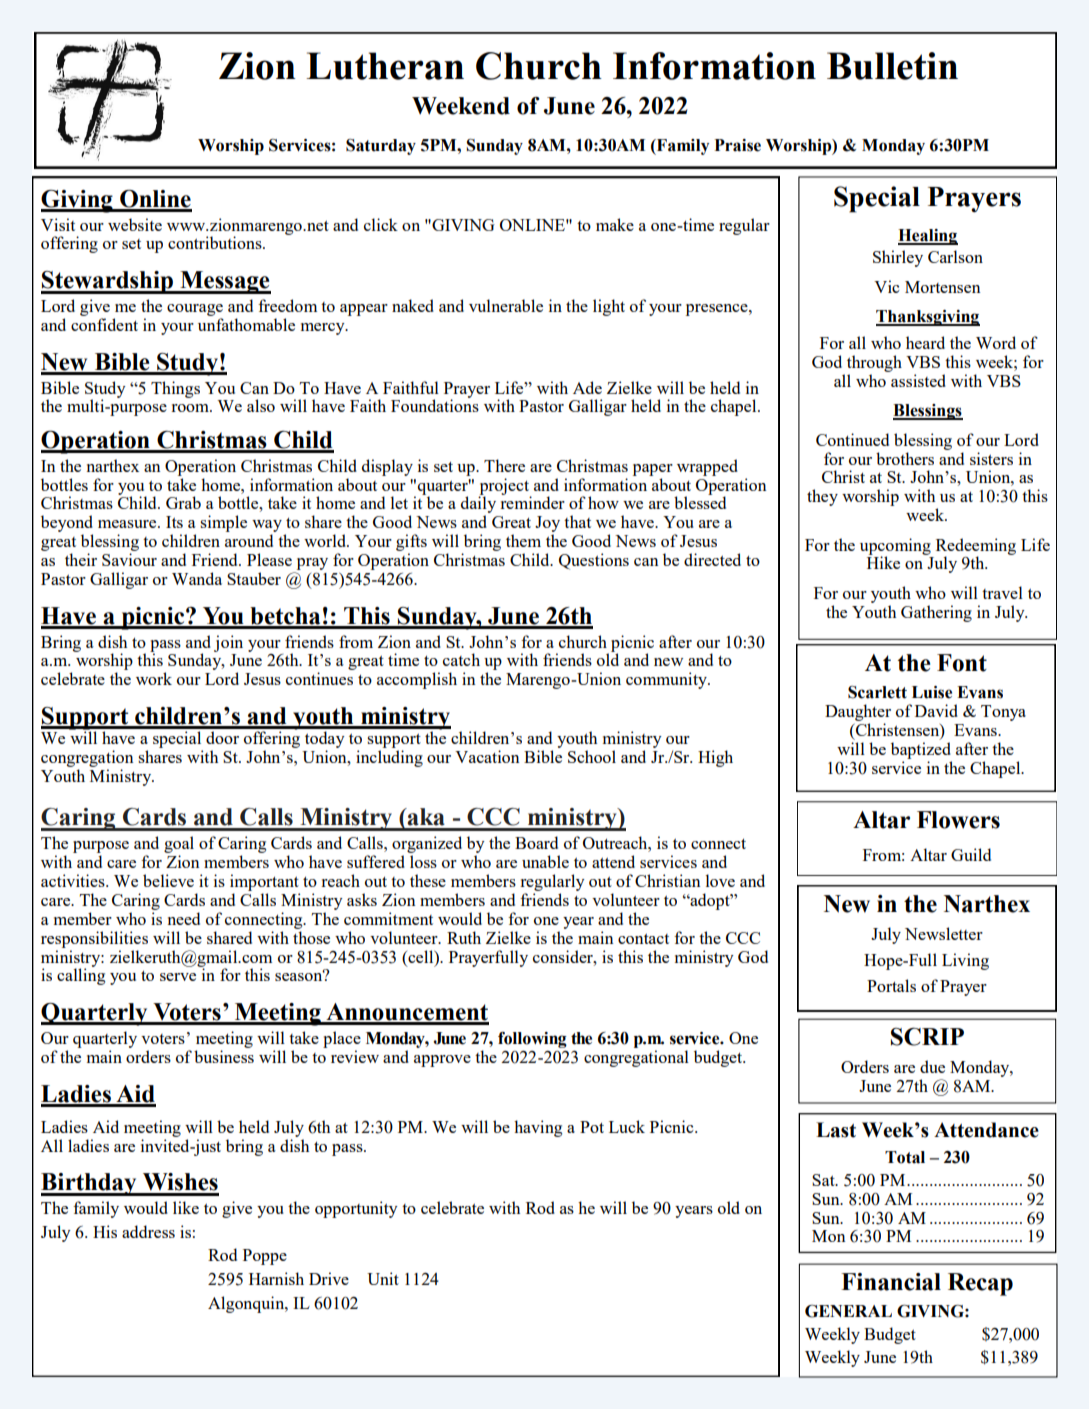 The height and width of the image is (1409, 1089). What do you see at coordinates (148, 1231) in the image?
I see `address` at bounding box center [148, 1231].
